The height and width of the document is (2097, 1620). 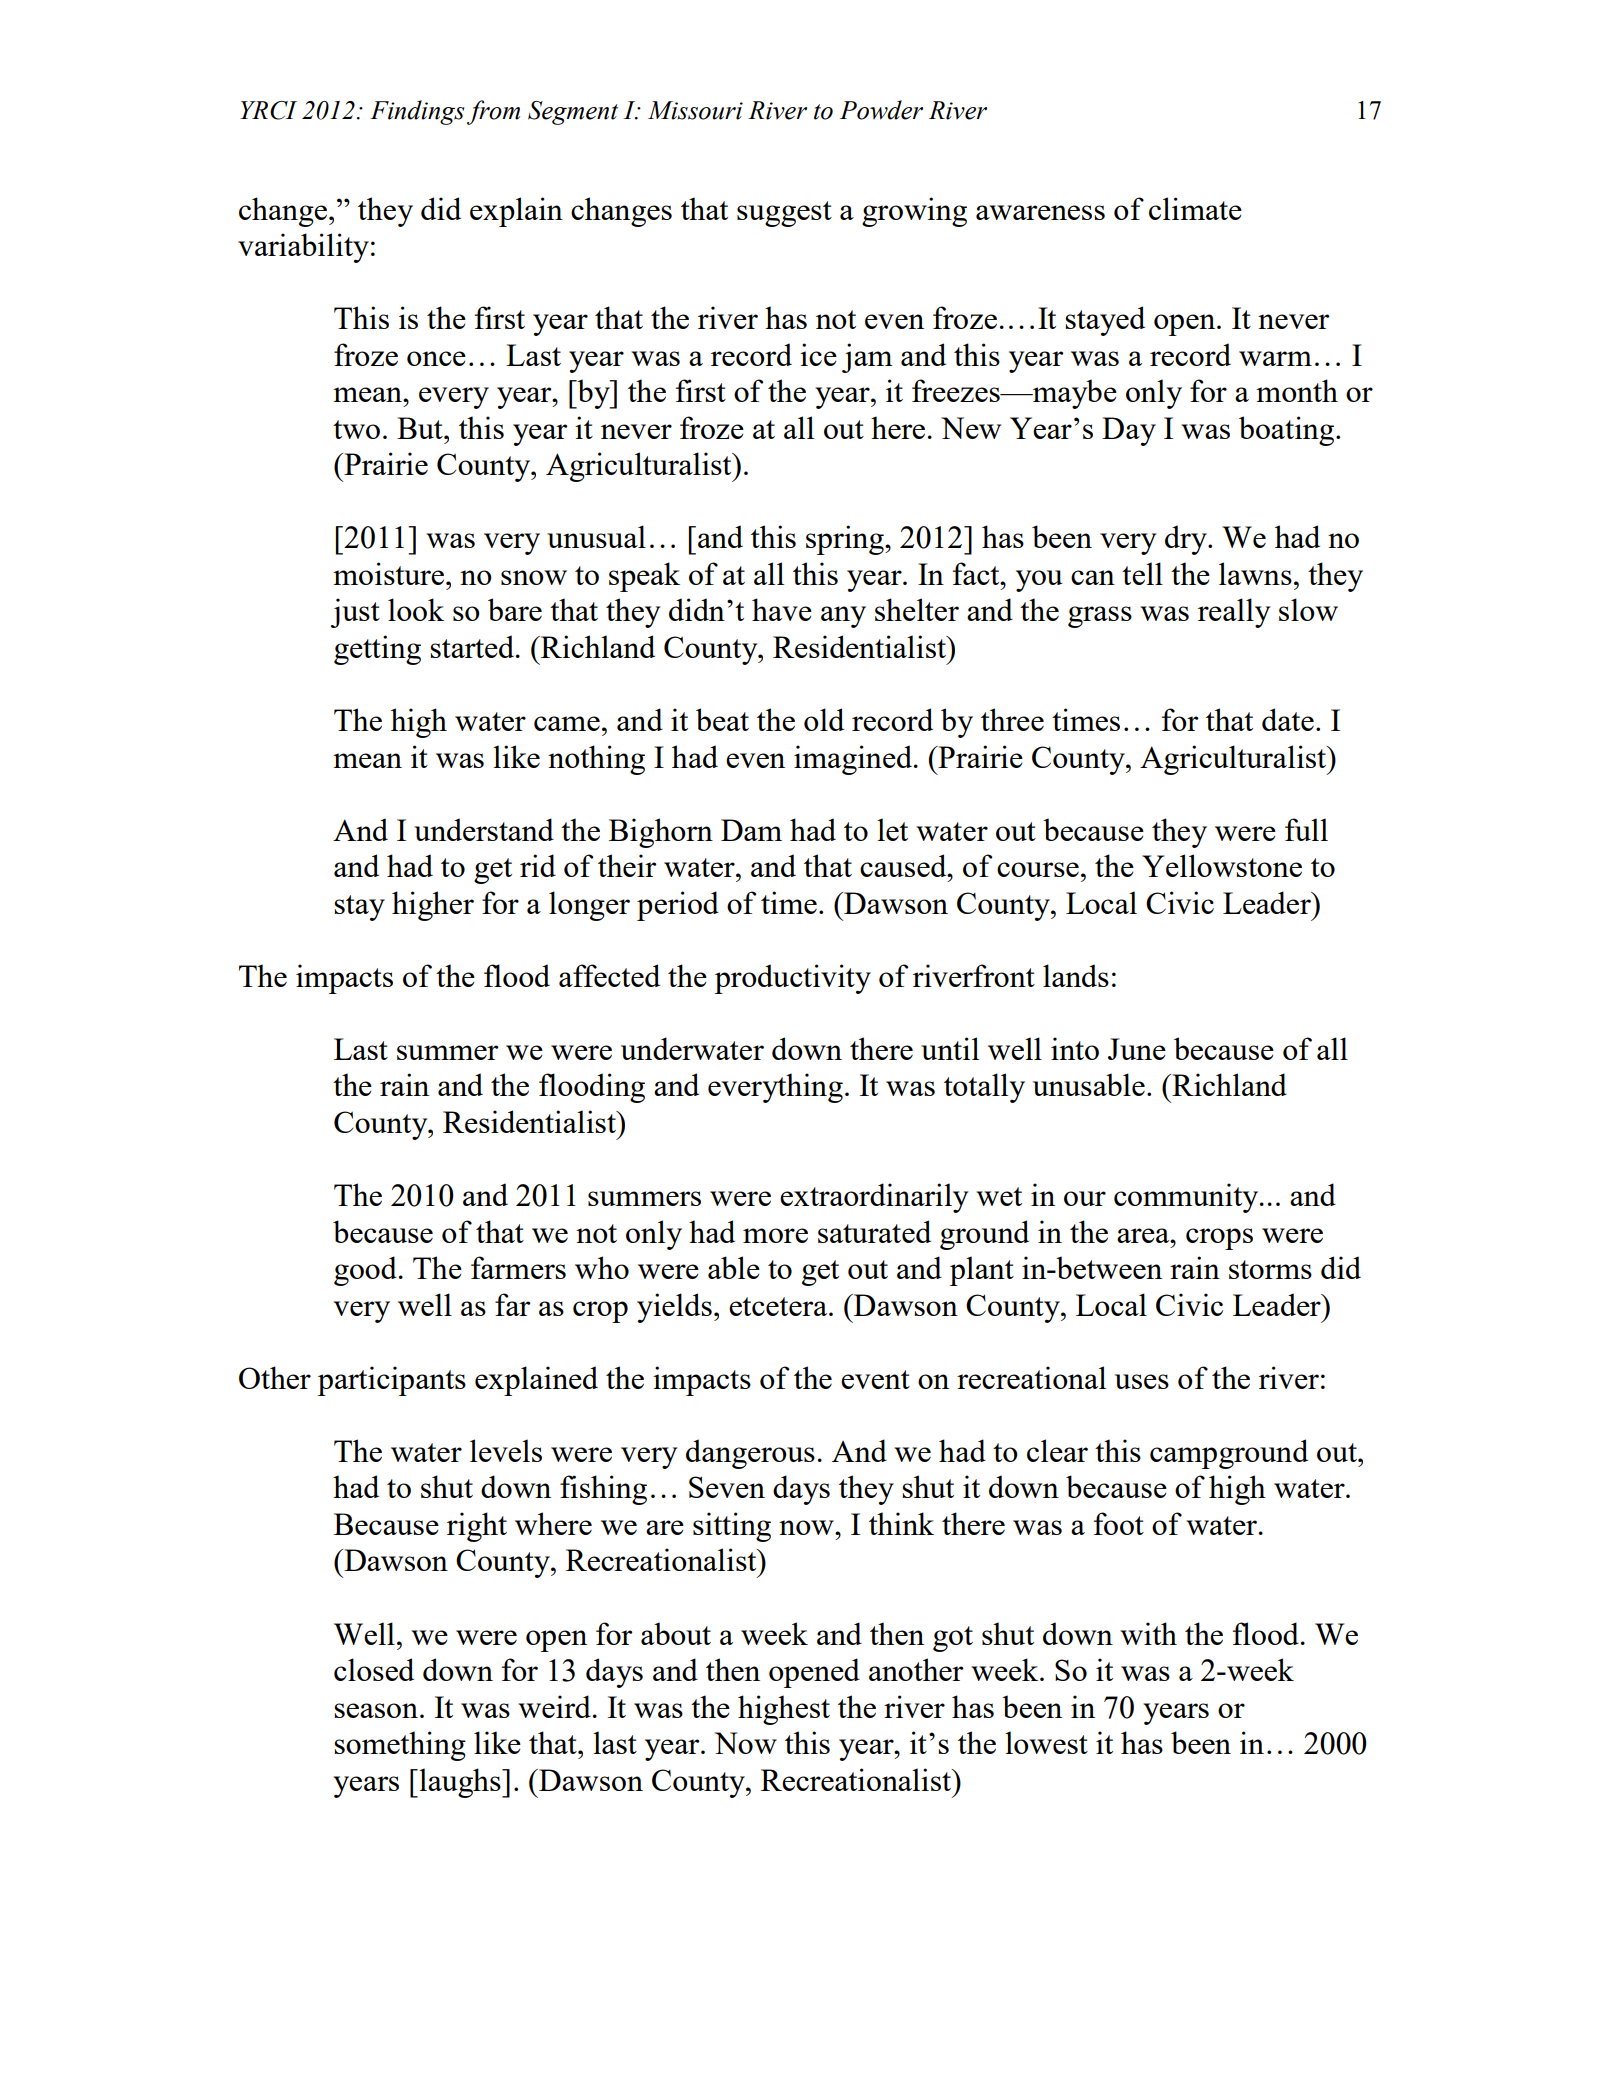 What do you see at coordinates (417, 112) in the document?
I see `Findings` at bounding box center [417, 112].
